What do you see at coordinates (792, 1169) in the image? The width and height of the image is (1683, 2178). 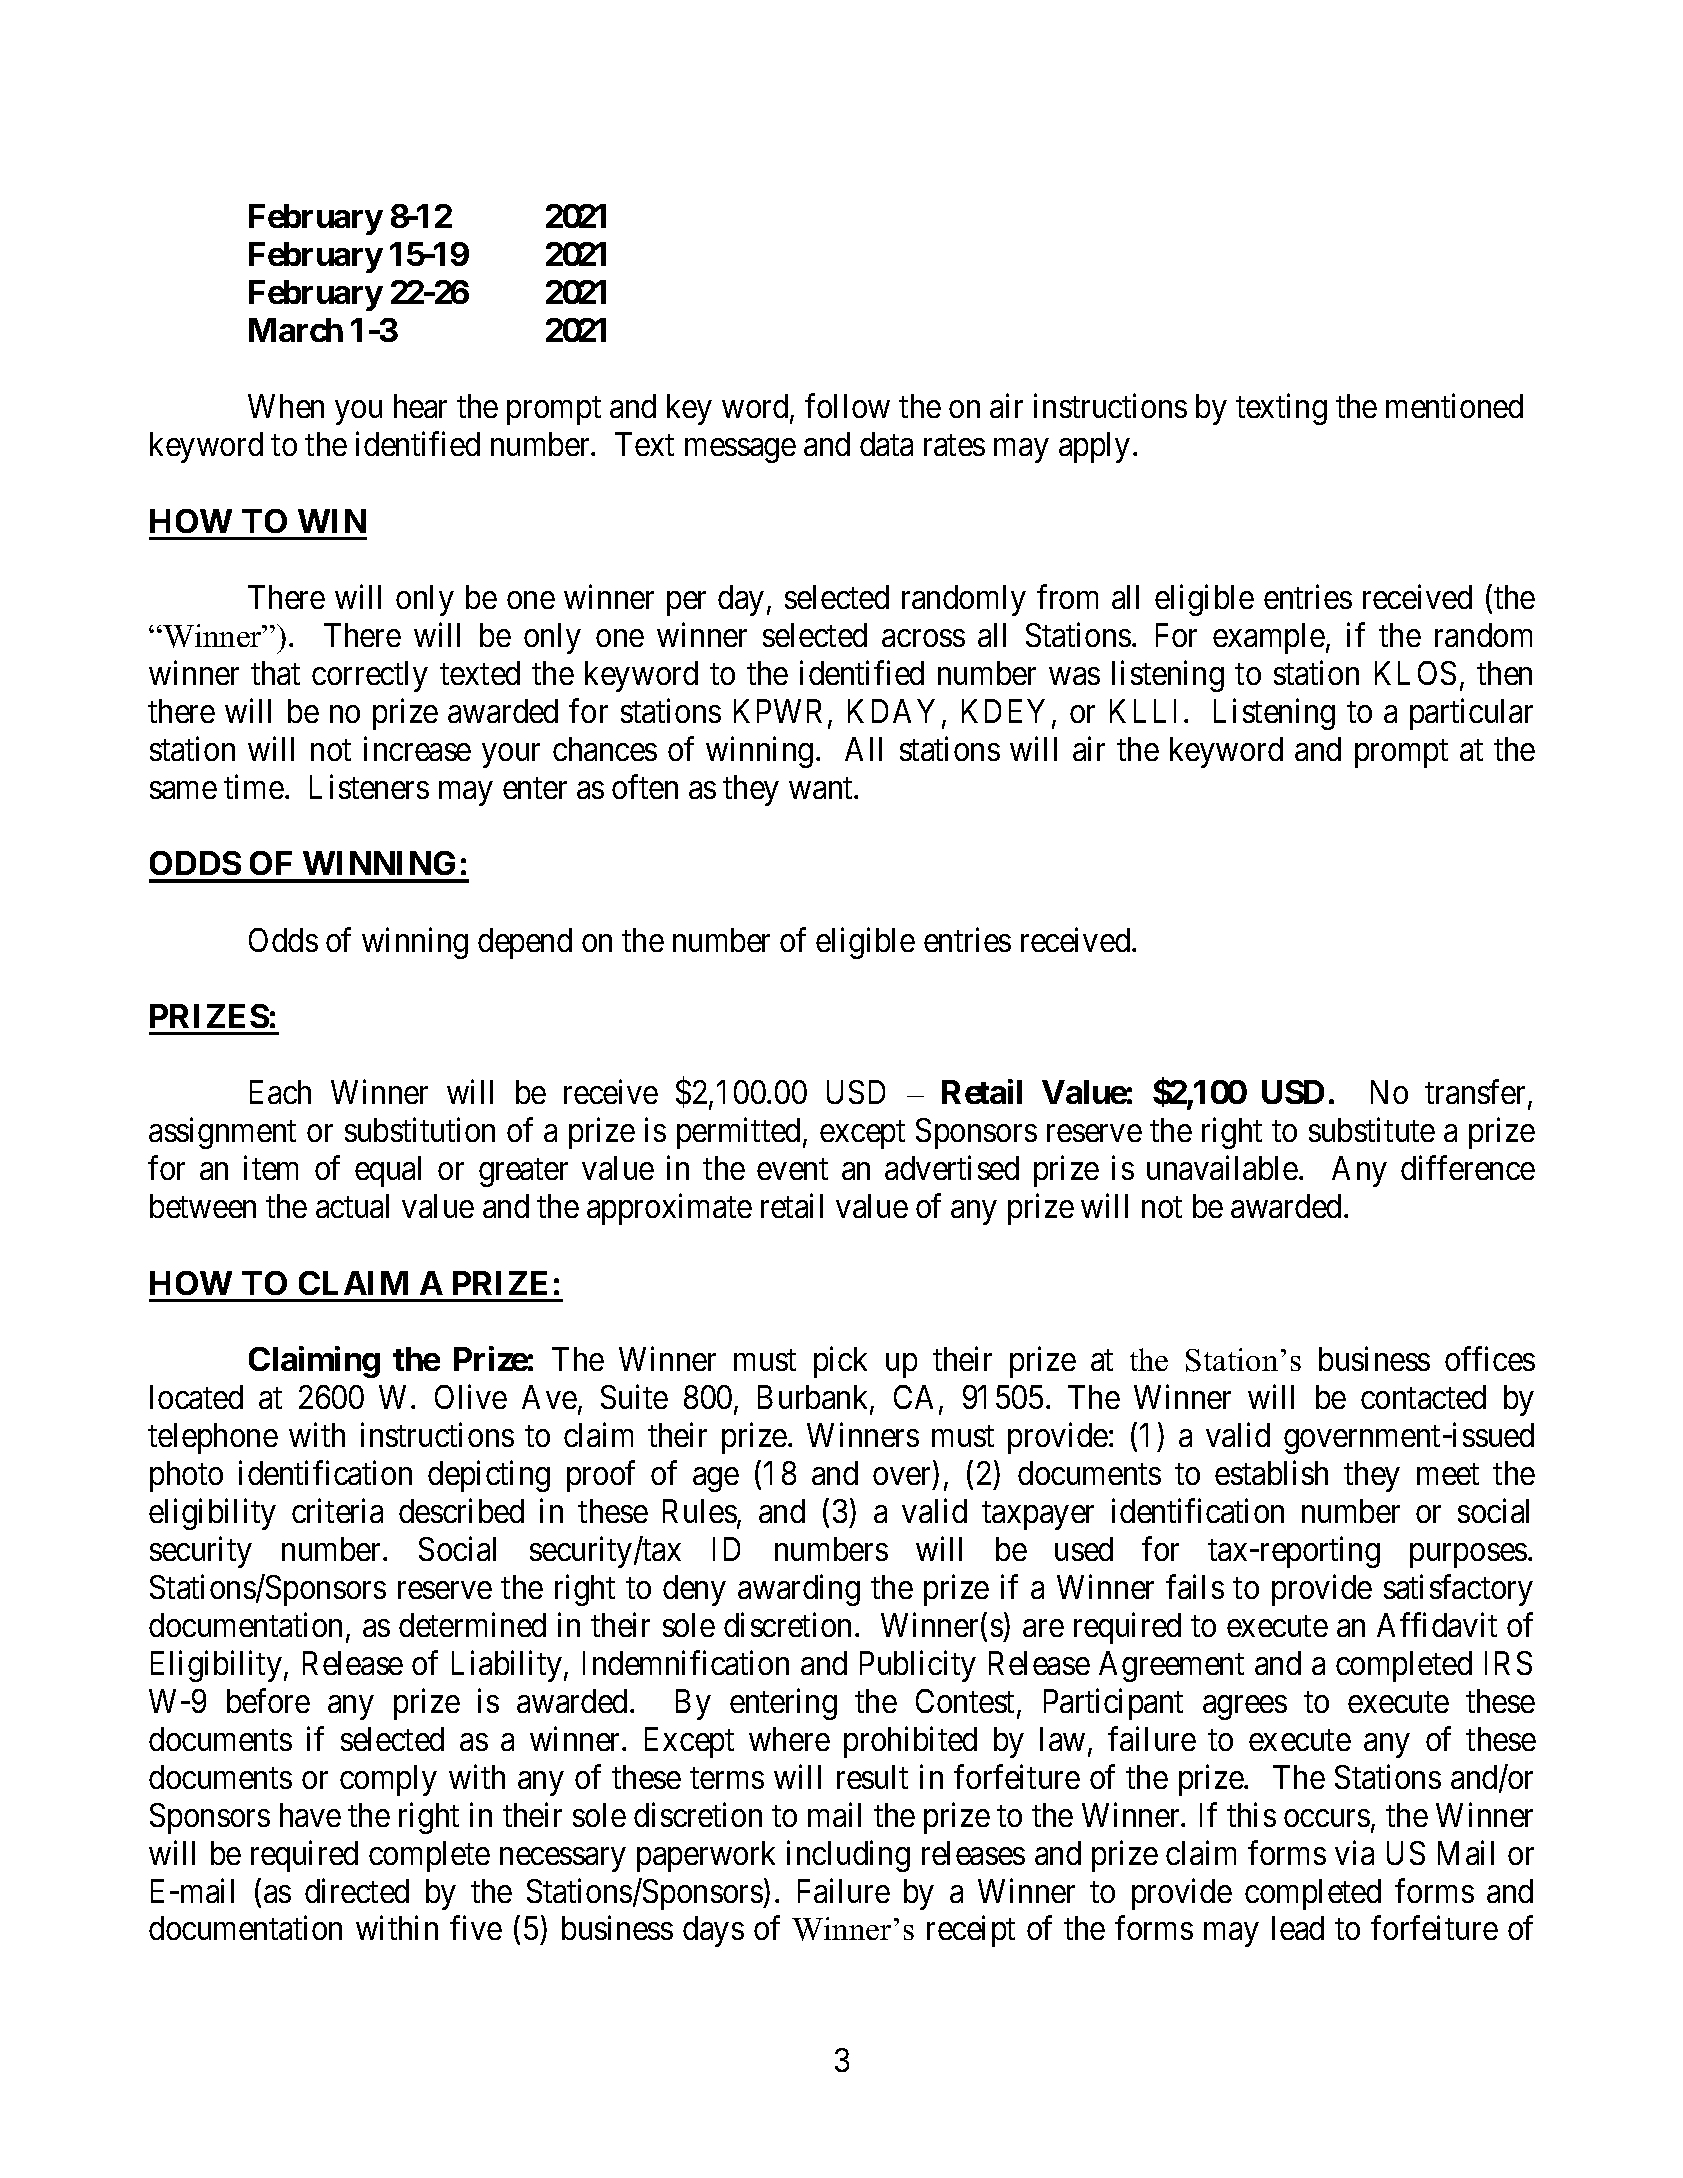 I see `event` at bounding box center [792, 1169].
